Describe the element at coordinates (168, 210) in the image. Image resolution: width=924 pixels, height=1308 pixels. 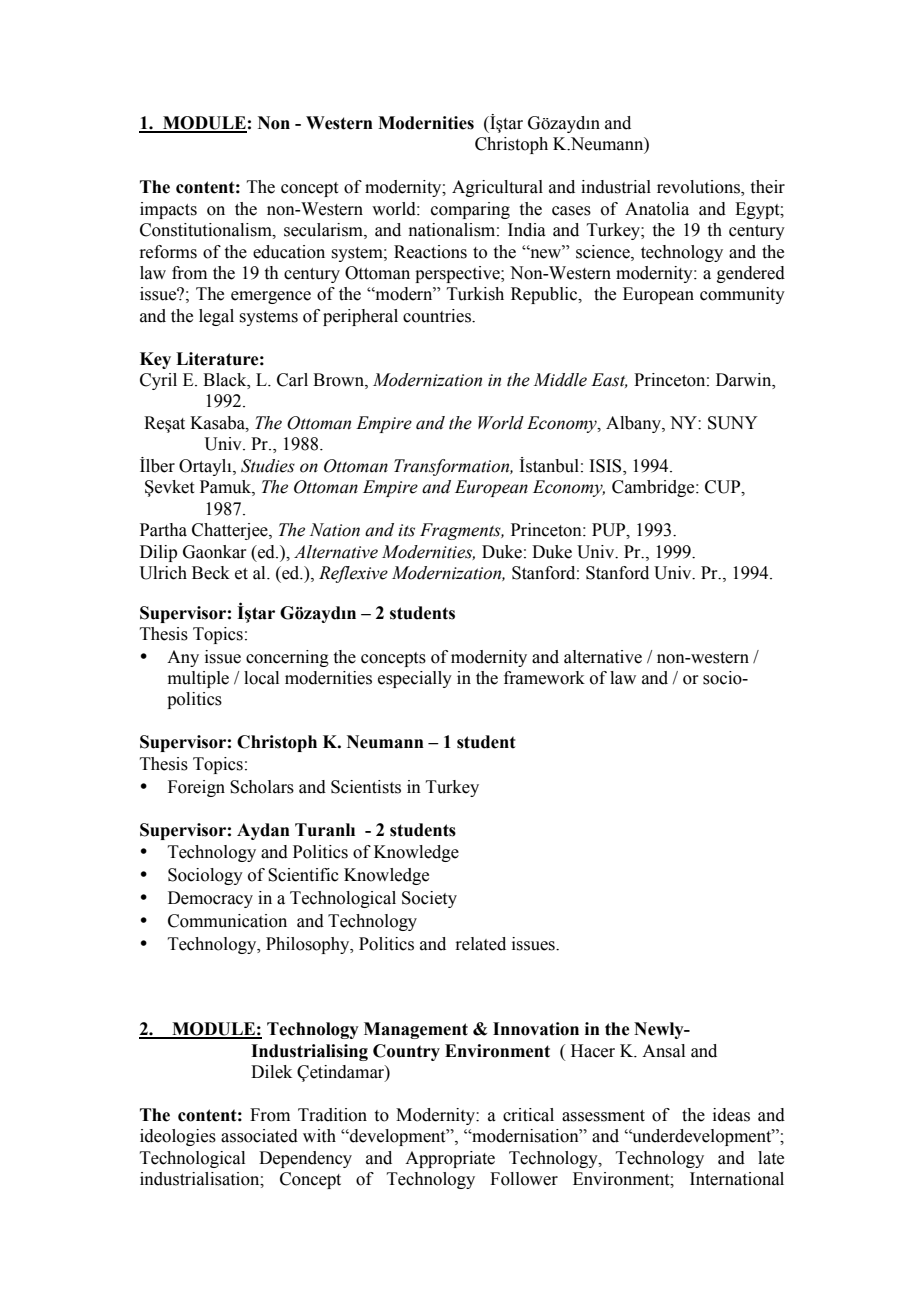
I see `impacts` at that location.
